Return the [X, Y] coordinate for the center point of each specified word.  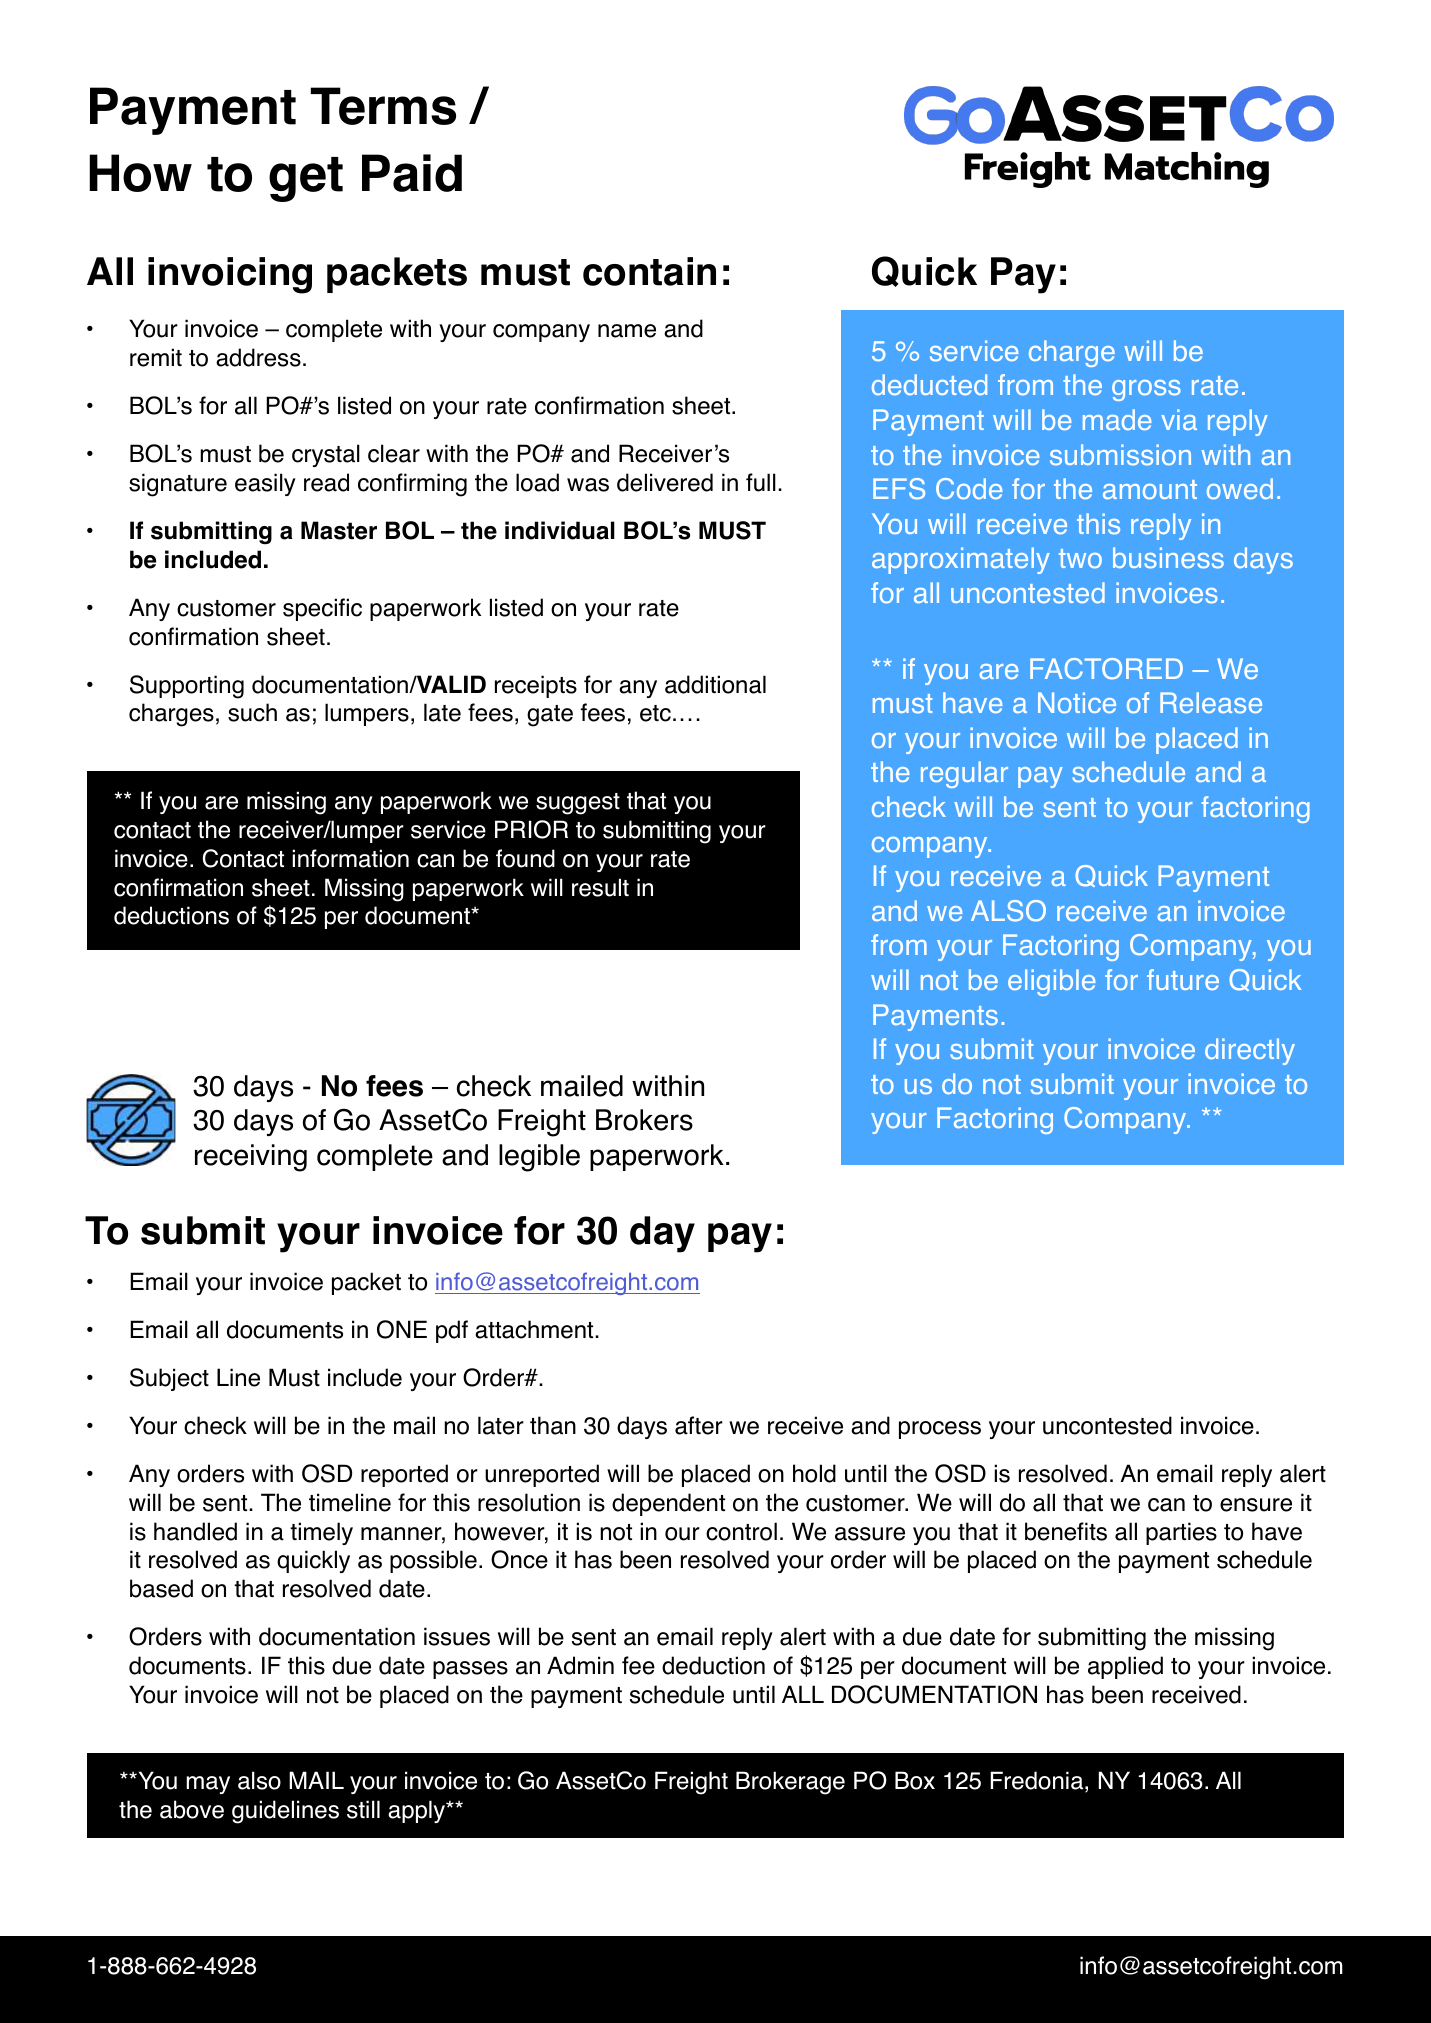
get [306, 179]
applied [1125, 1667]
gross [1146, 390]
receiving [251, 1158]
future [1183, 979]
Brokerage [790, 1783]
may [208, 1785]
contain [649, 271]
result [600, 887]
